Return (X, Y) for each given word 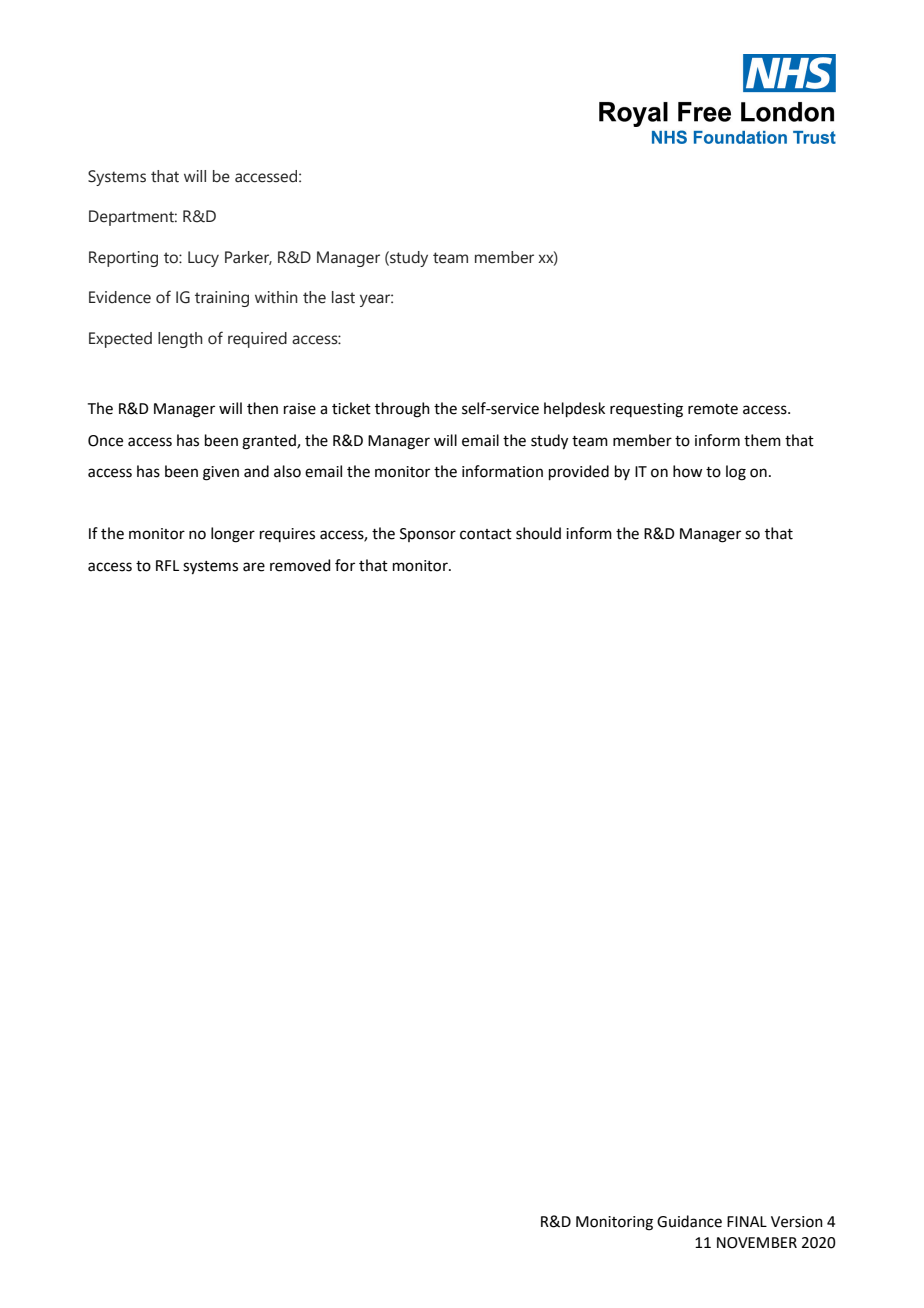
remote (713, 409)
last (343, 297)
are (254, 567)
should (538, 533)
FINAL (747, 1221)
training (222, 299)
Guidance (689, 1221)
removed (300, 565)
